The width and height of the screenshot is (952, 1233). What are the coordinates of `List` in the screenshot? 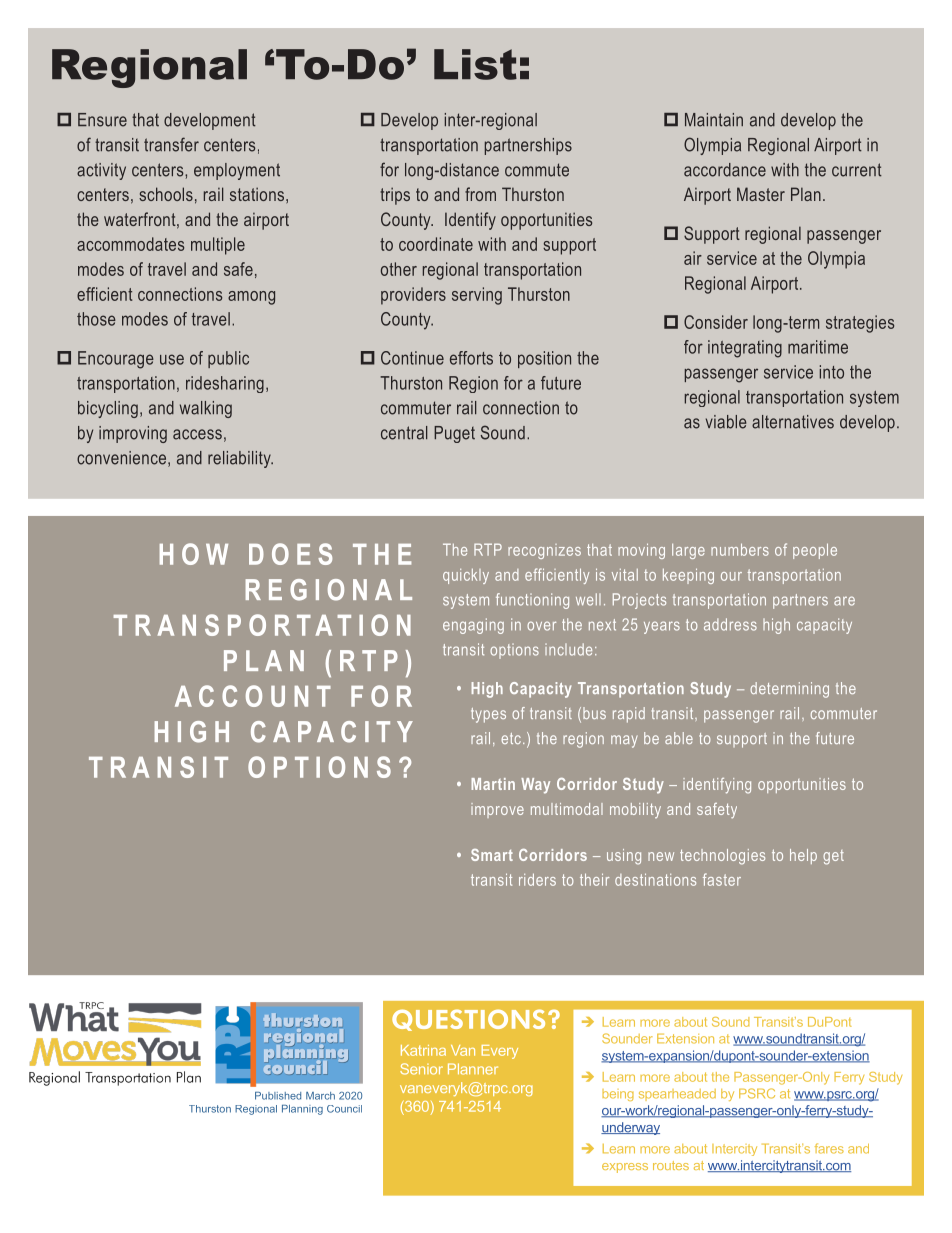 It's located at (475, 64).
